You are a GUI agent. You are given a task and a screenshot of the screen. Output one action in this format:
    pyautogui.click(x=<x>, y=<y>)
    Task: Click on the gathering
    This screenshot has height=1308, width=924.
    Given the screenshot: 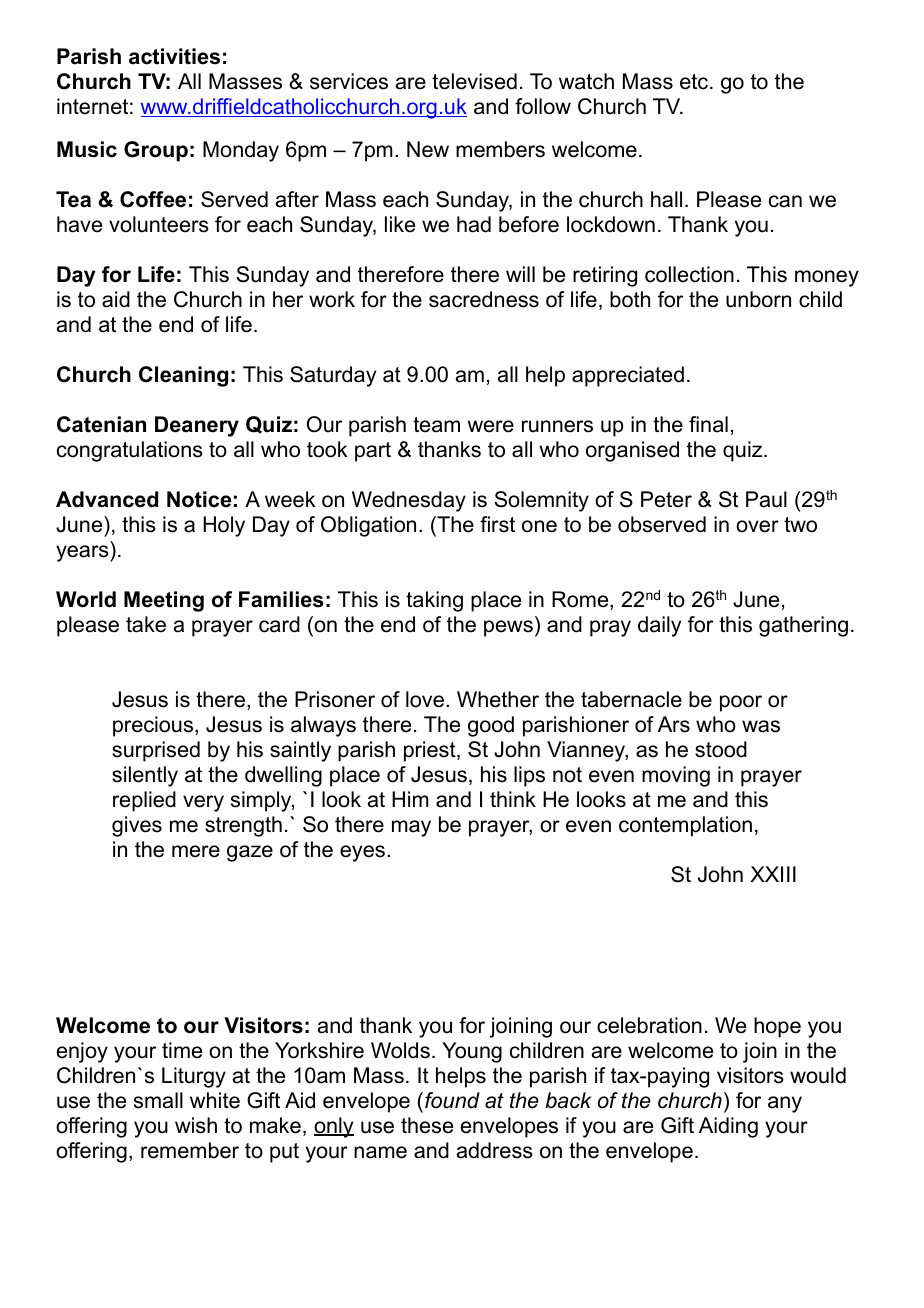 What is the action you would take?
    pyautogui.click(x=803, y=626)
